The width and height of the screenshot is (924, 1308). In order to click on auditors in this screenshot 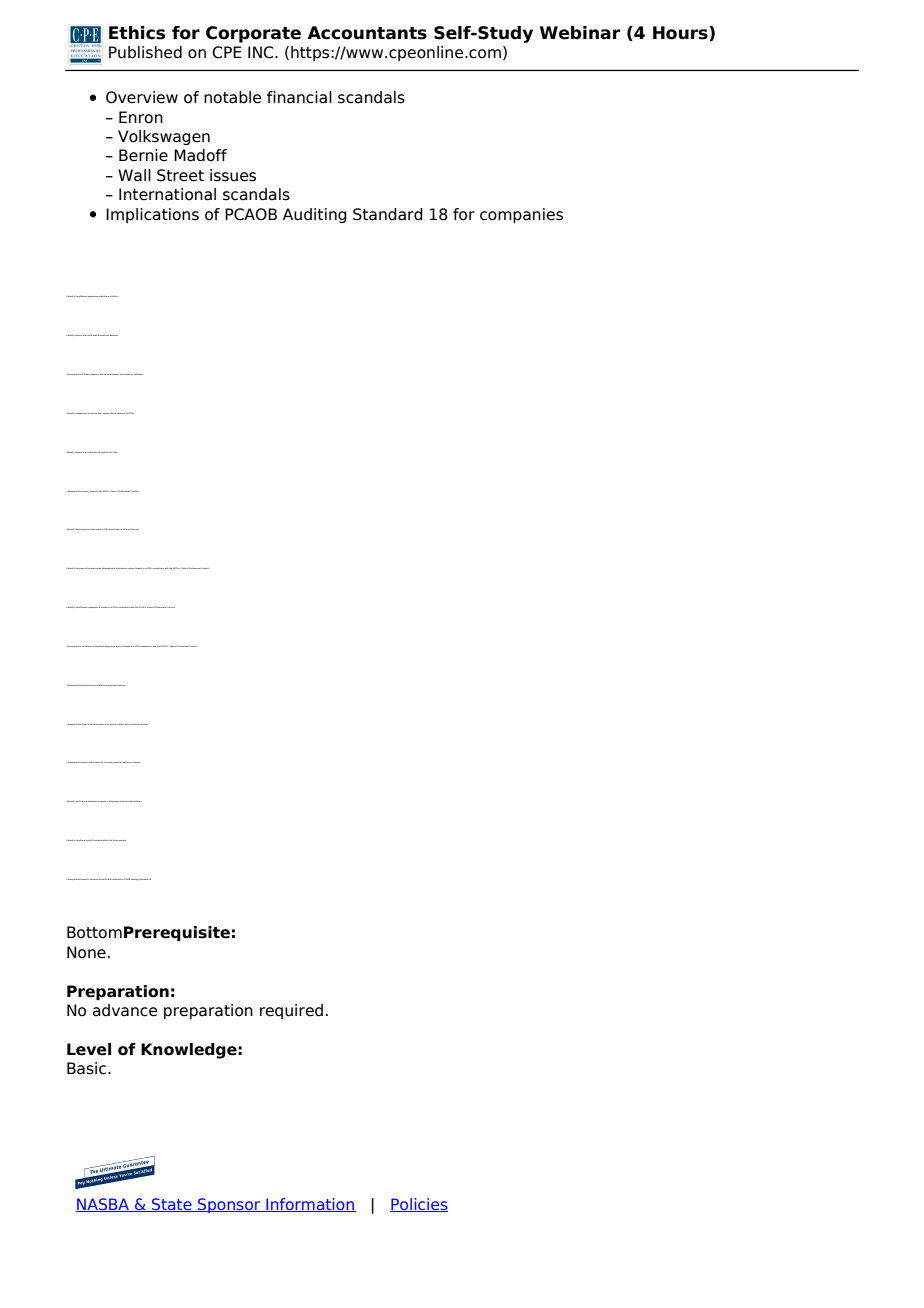, I will do `click(137, 801)`.
